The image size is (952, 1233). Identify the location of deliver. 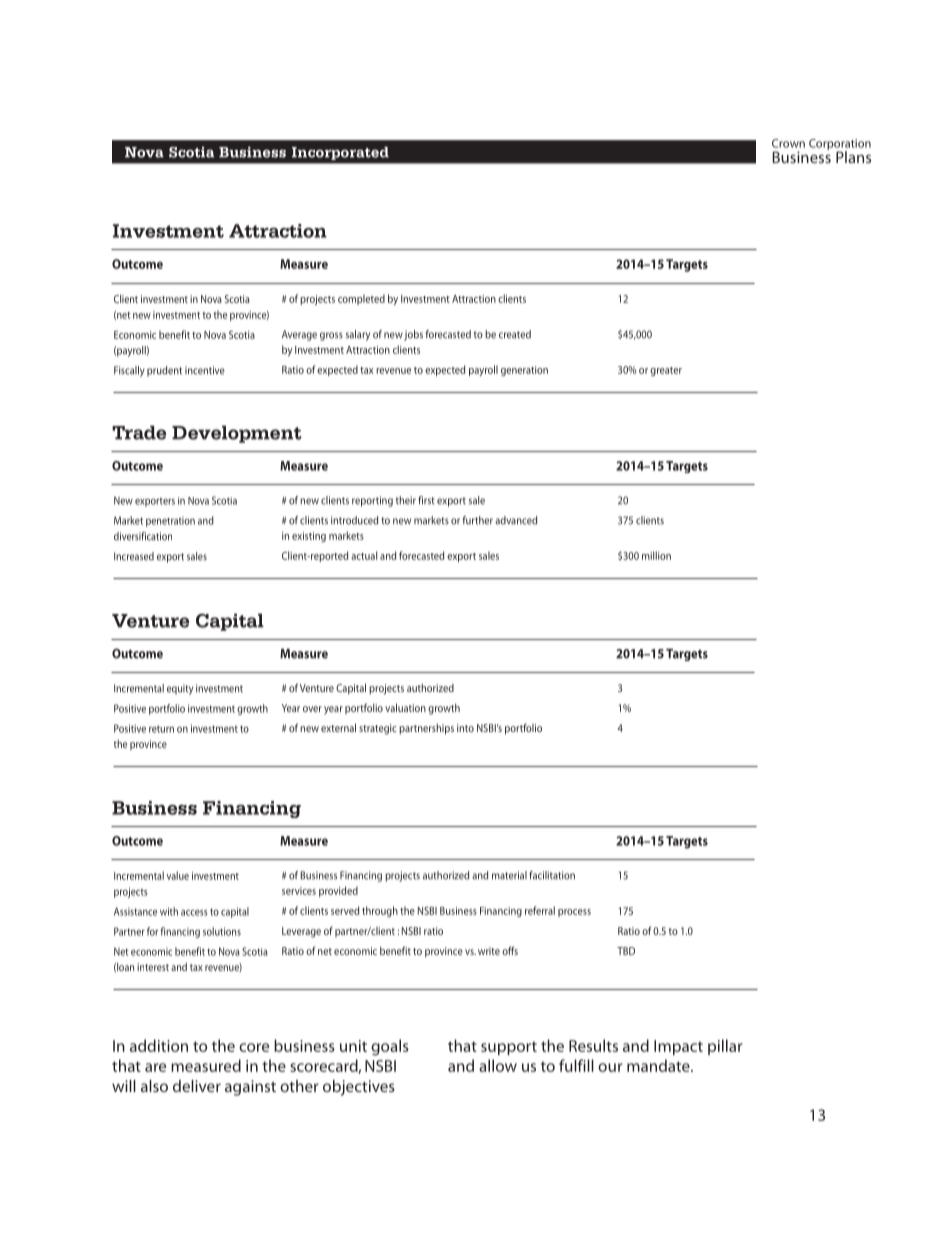
(197, 1086).
